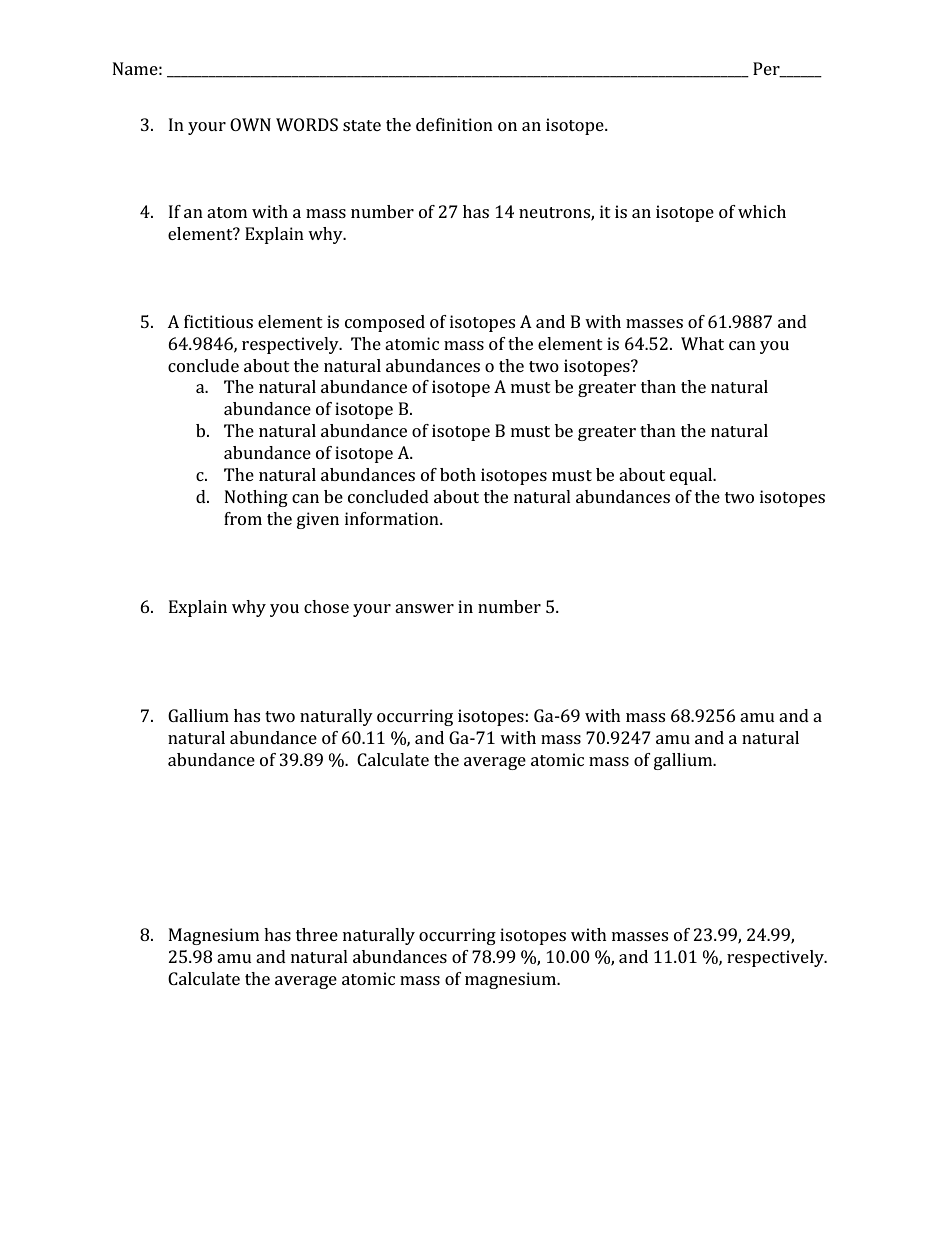 This screenshot has width=952, height=1233. Describe the element at coordinates (307, 124) in the screenshot. I see `WORDS` at that location.
